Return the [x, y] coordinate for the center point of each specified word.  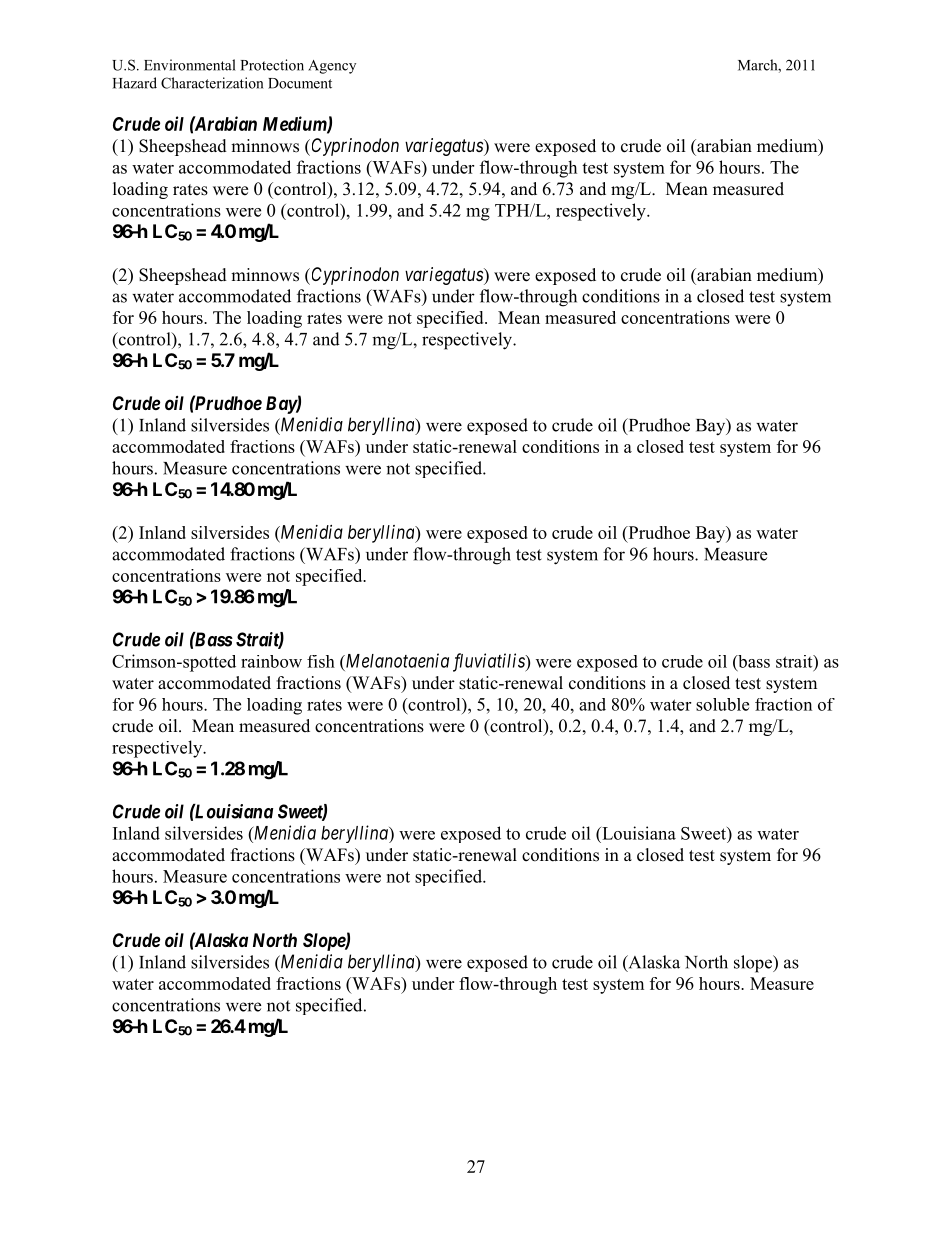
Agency [332, 67]
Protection [272, 65]
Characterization [212, 83]
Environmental [190, 65]
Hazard [135, 83]
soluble [722, 704]
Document [300, 83]
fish [321, 661]
